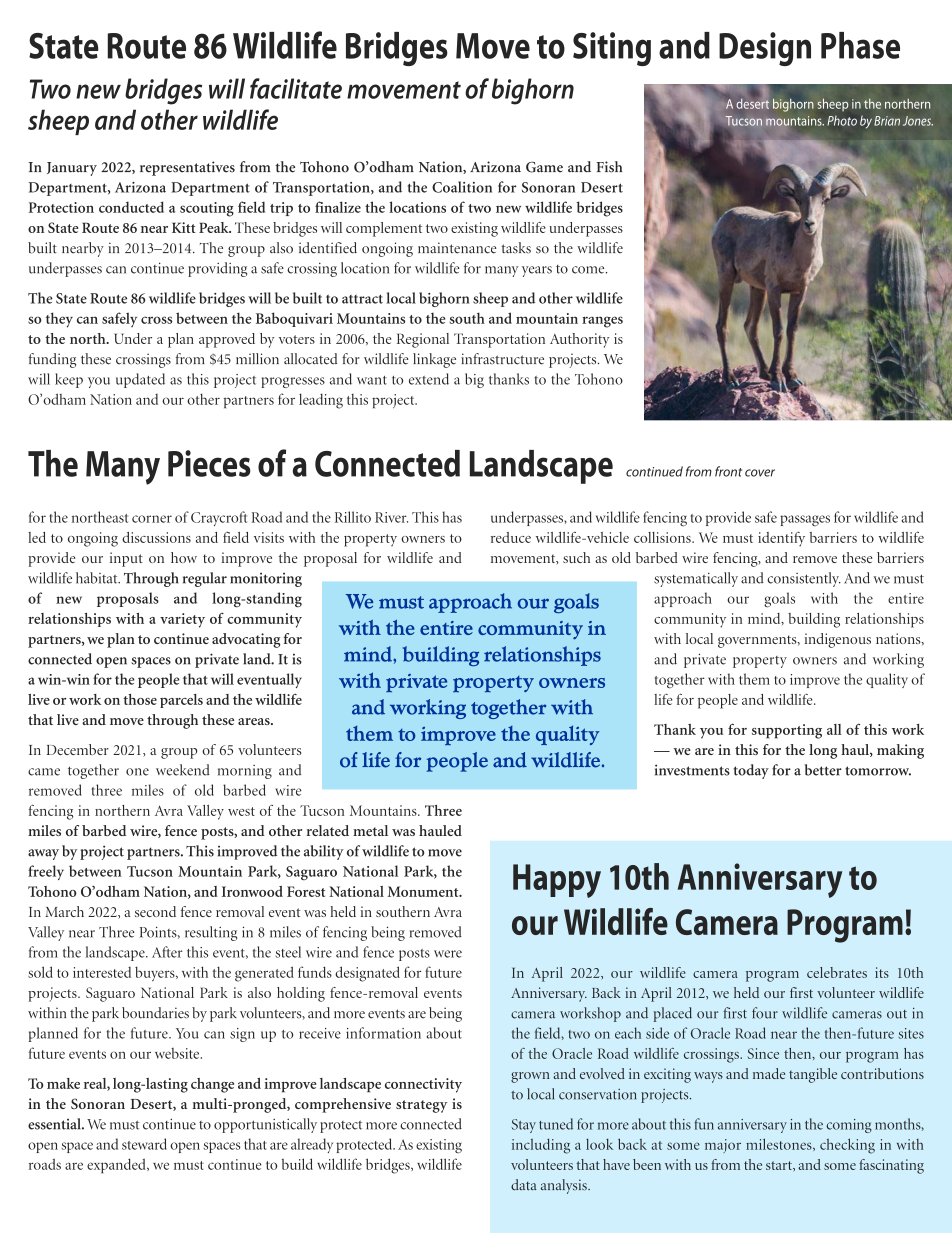 The image size is (952, 1233). Describe the element at coordinates (805, 520) in the image. I see `passages` at that location.
